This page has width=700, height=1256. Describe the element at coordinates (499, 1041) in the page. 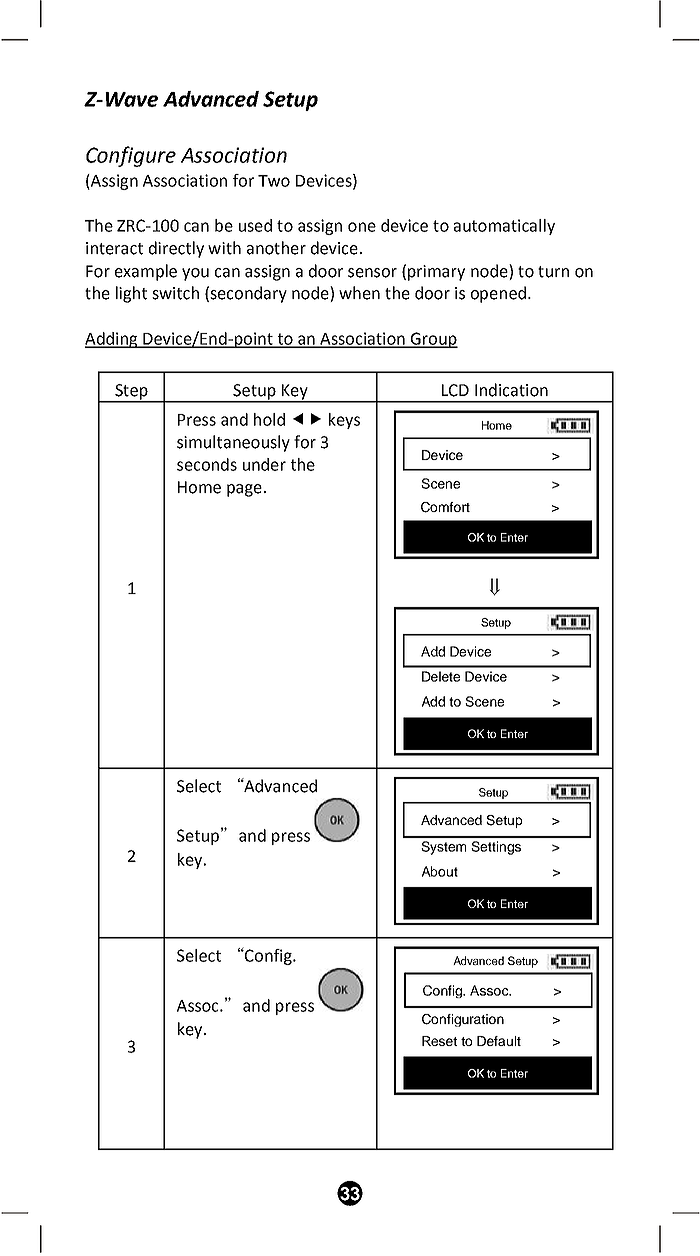

I see `Default` at that location.
